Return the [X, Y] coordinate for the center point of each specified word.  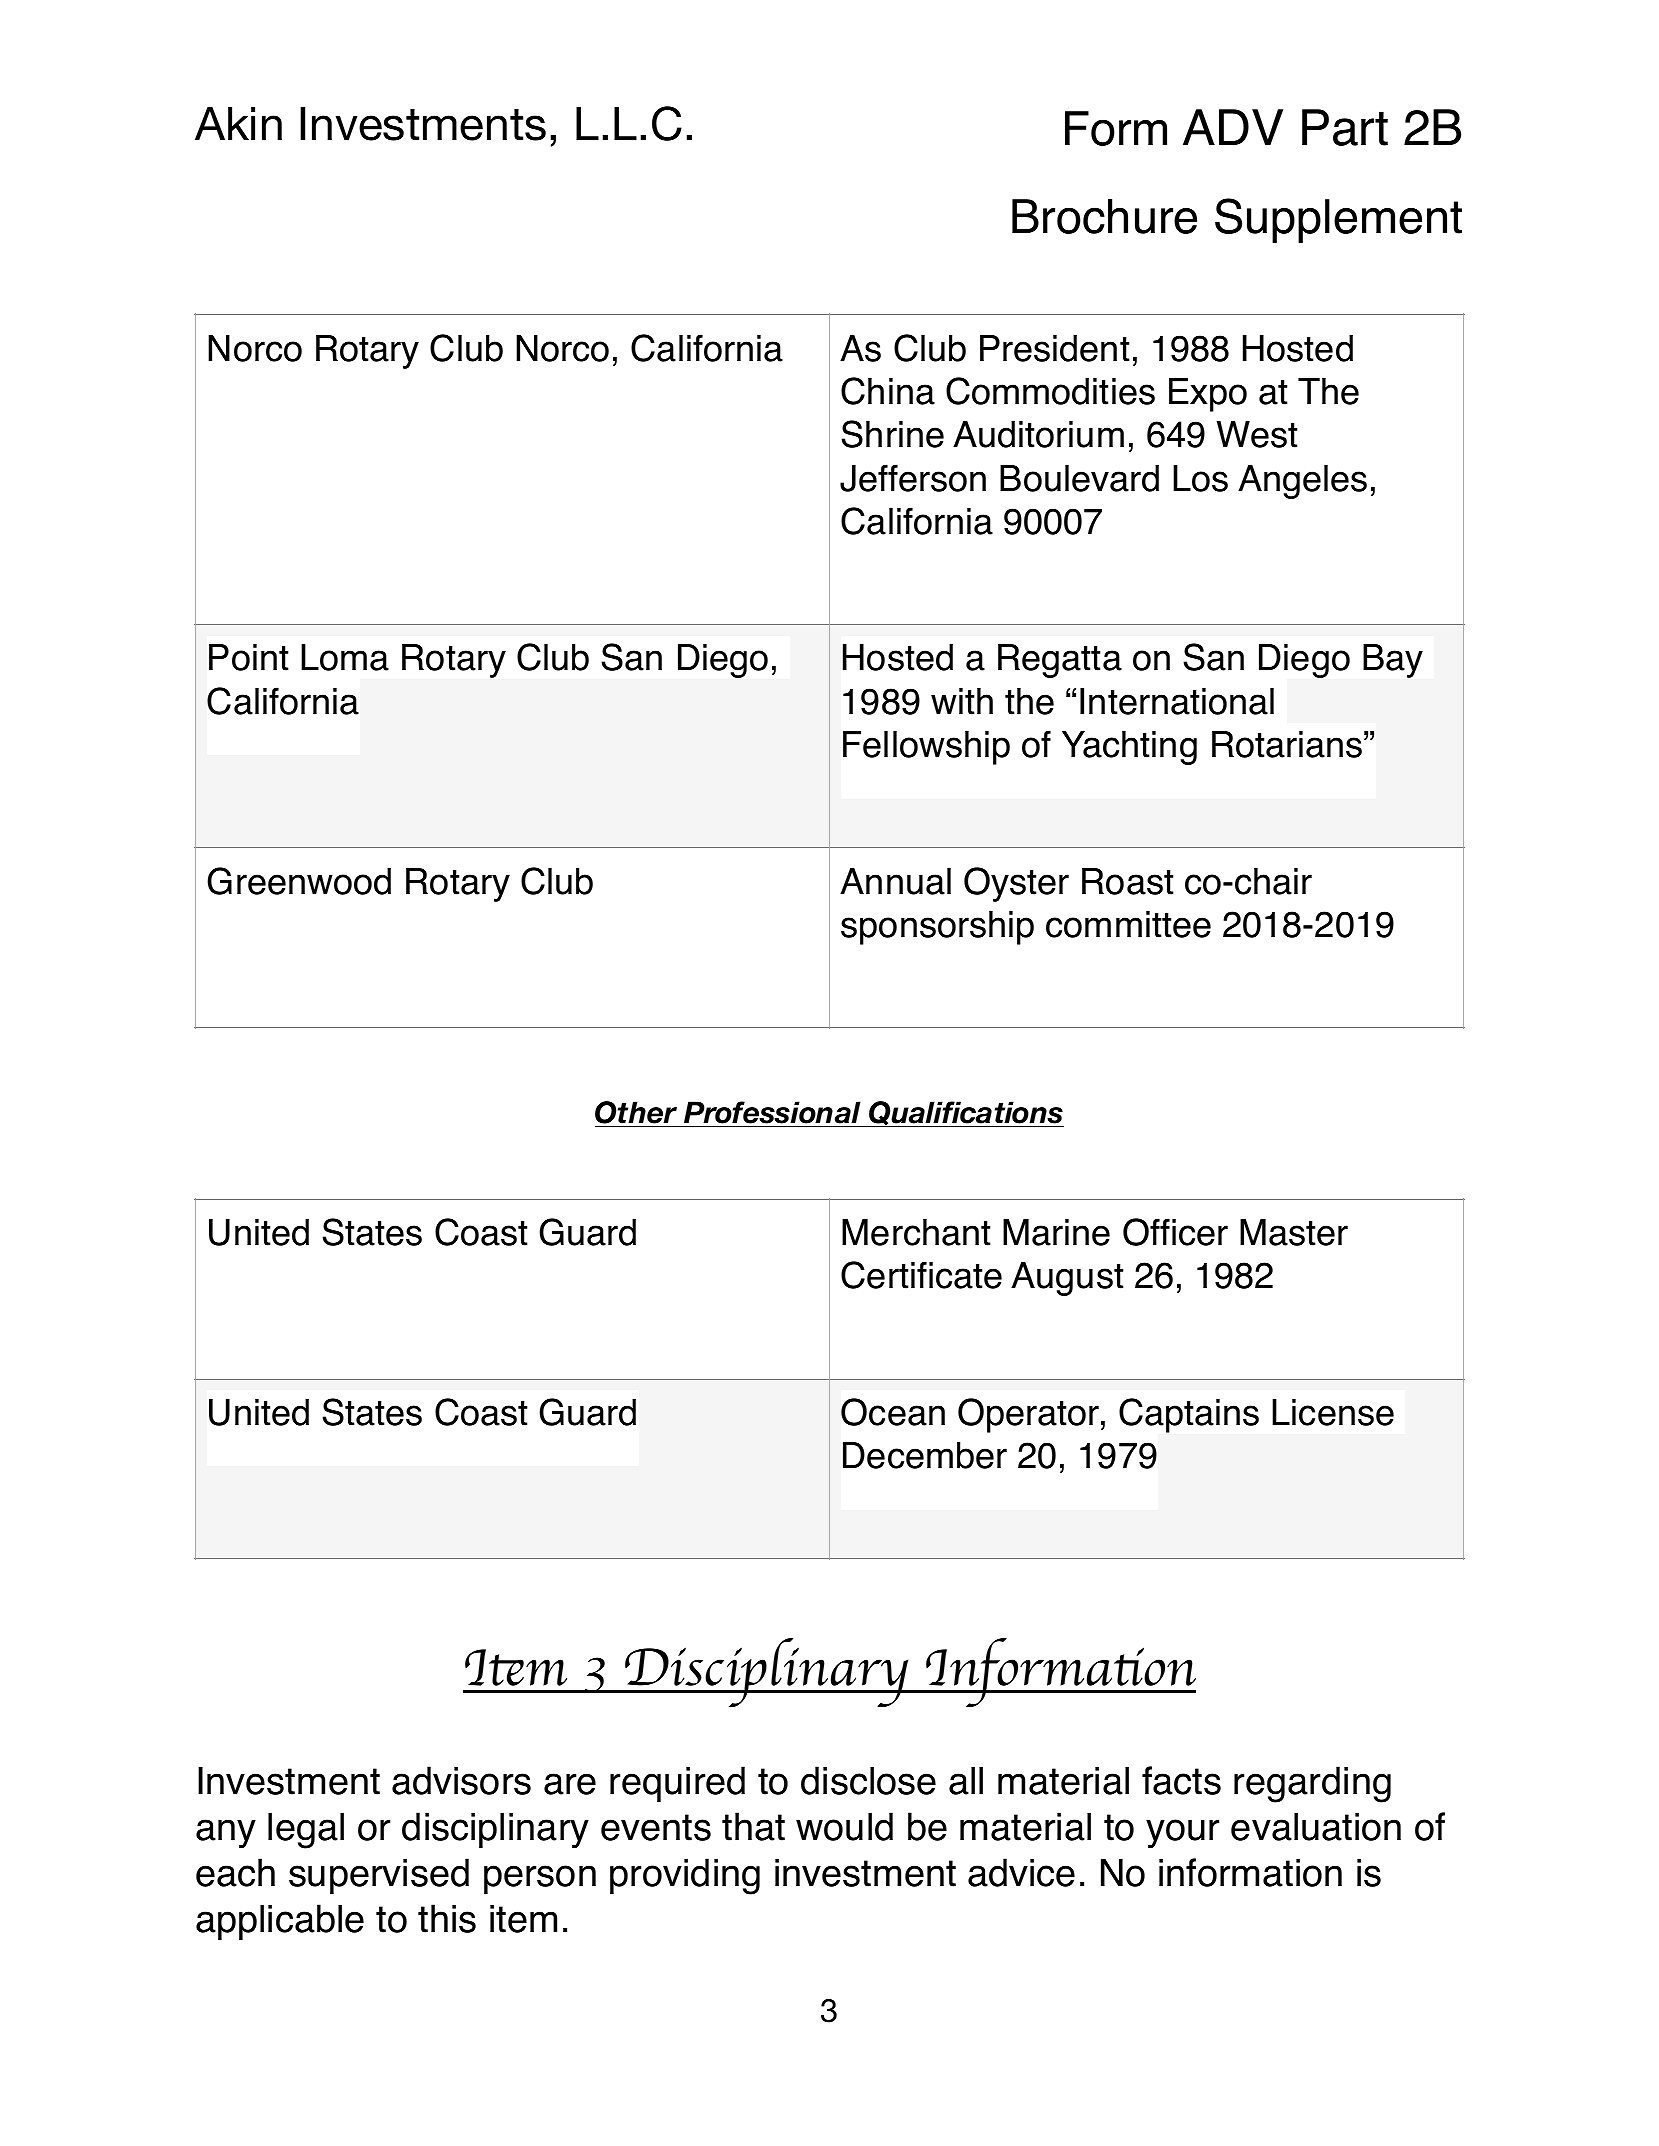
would [844, 1826]
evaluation [1316, 1826]
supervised [379, 1876]
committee [1128, 924]
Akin [238, 123]
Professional [772, 1112]
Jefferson [913, 478]
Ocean [893, 1412]
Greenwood [299, 881]
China [888, 391]
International [1177, 701]
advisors [461, 1780]
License [1333, 1412]
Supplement [1338, 220]
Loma [345, 657]
